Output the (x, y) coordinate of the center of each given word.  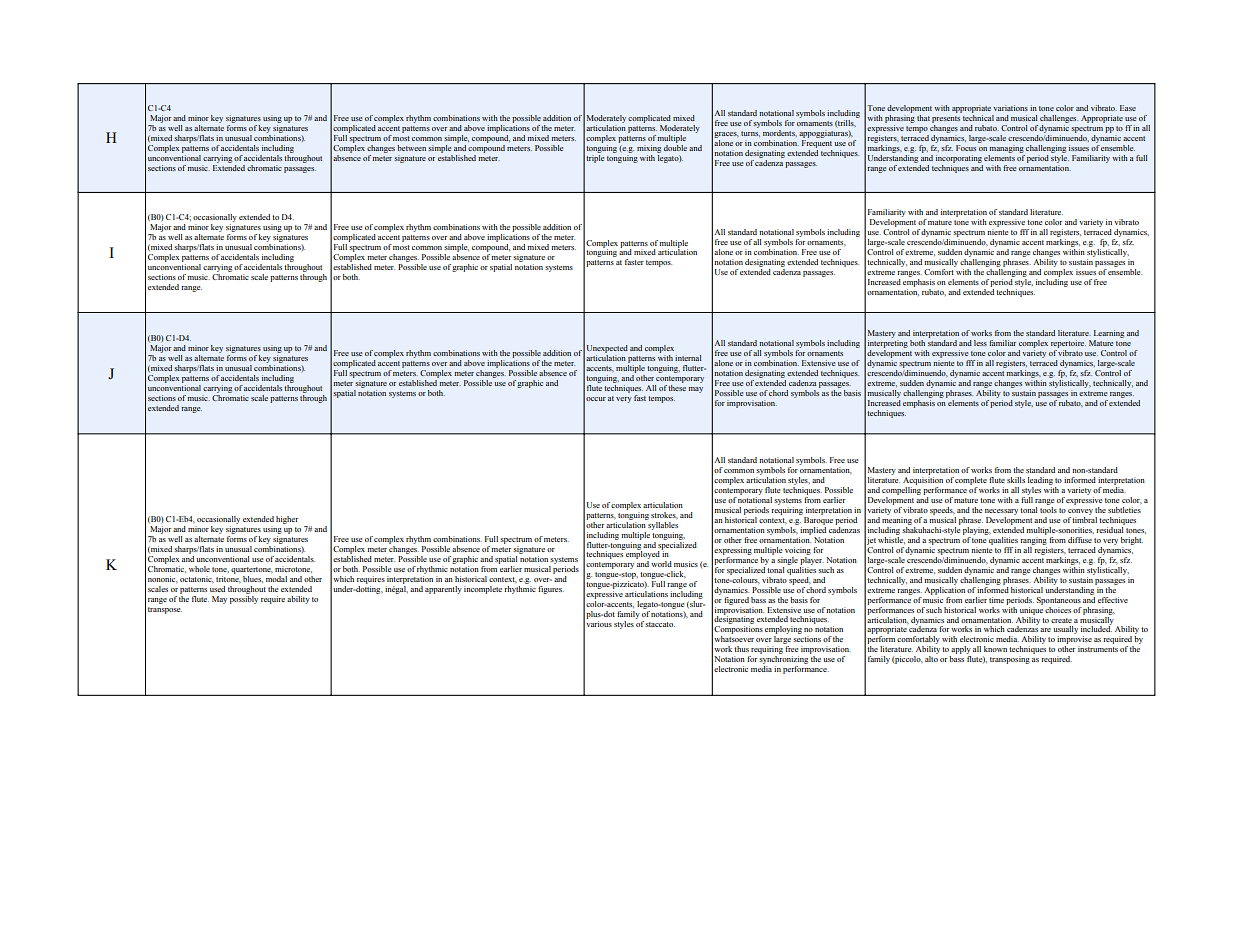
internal (688, 358)
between (411, 148)
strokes (664, 515)
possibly (244, 600)
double (675, 146)
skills (1016, 480)
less (980, 343)
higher (287, 520)
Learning (1109, 335)
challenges (1059, 119)
